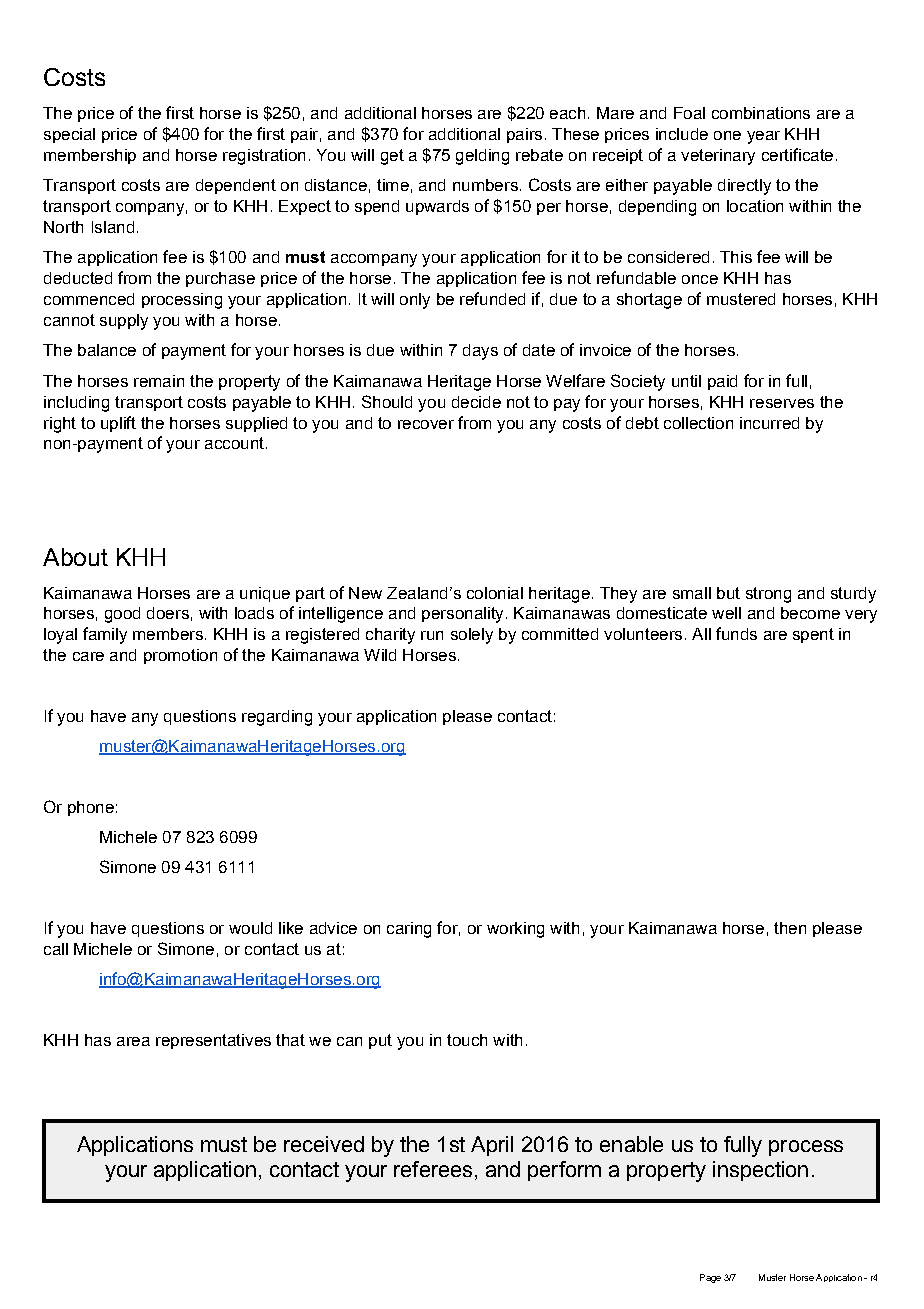 The height and width of the screenshot is (1309, 924). I want to click on year, so click(763, 137).
